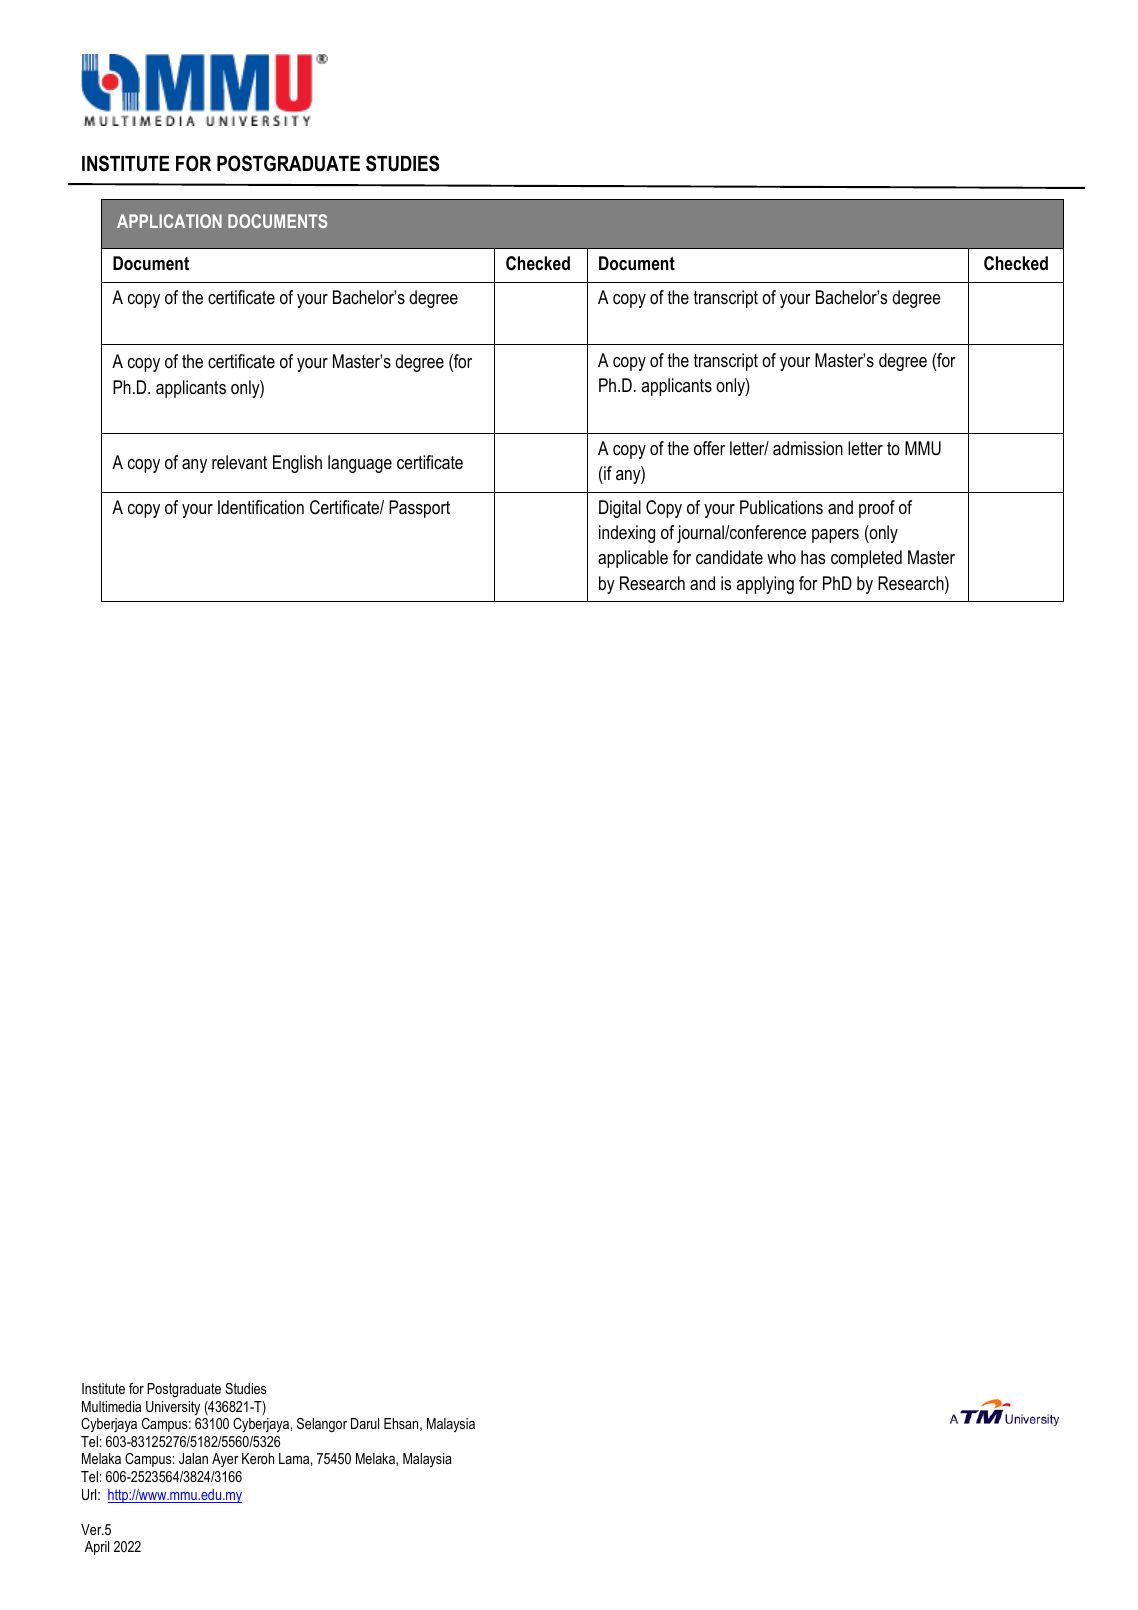 Image resolution: width=1138 pixels, height=1610 pixels. Describe the element at coordinates (322, 1425) in the page. I see `Selangor` at that location.
